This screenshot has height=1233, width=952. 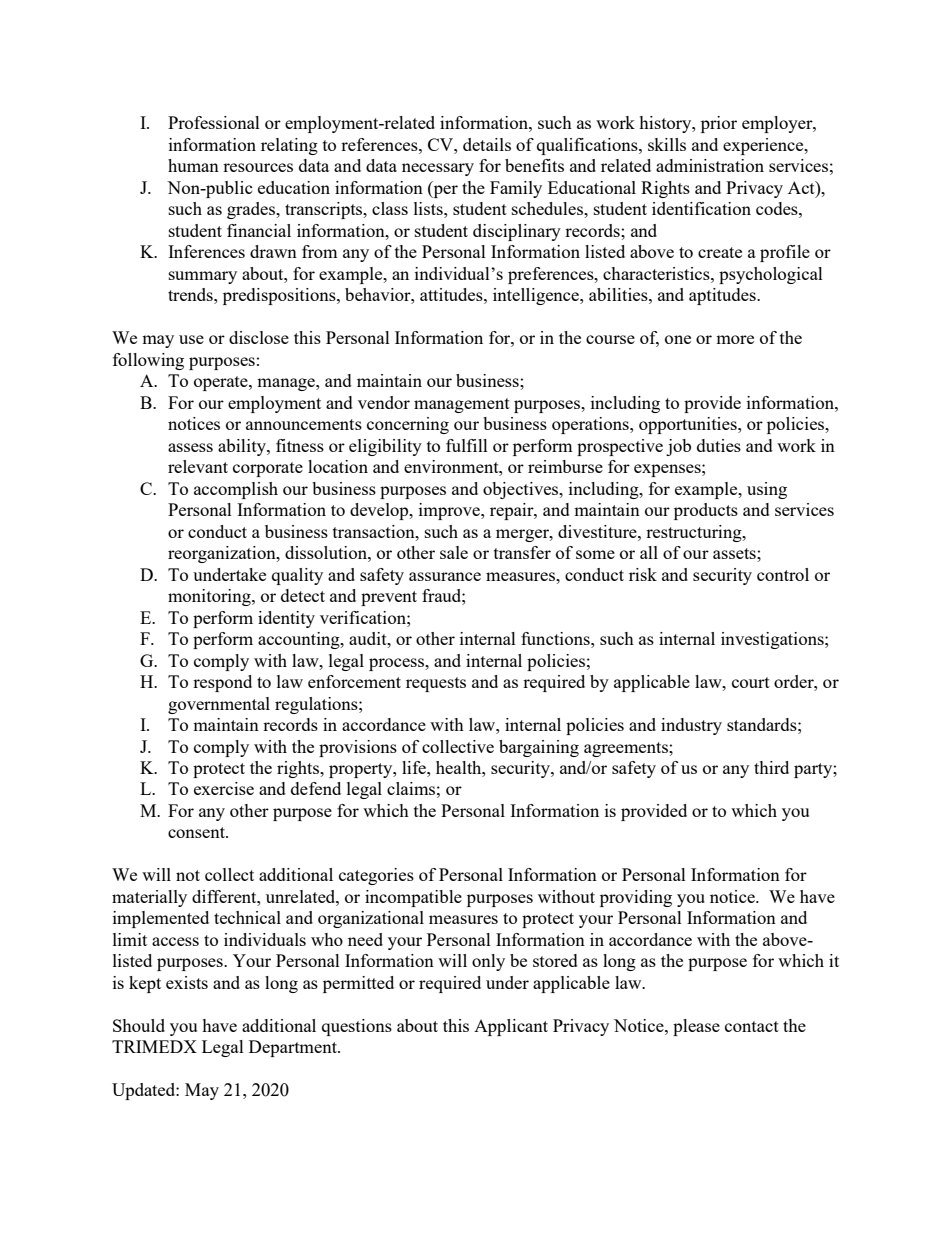 I want to click on details, so click(x=487, y=144).
